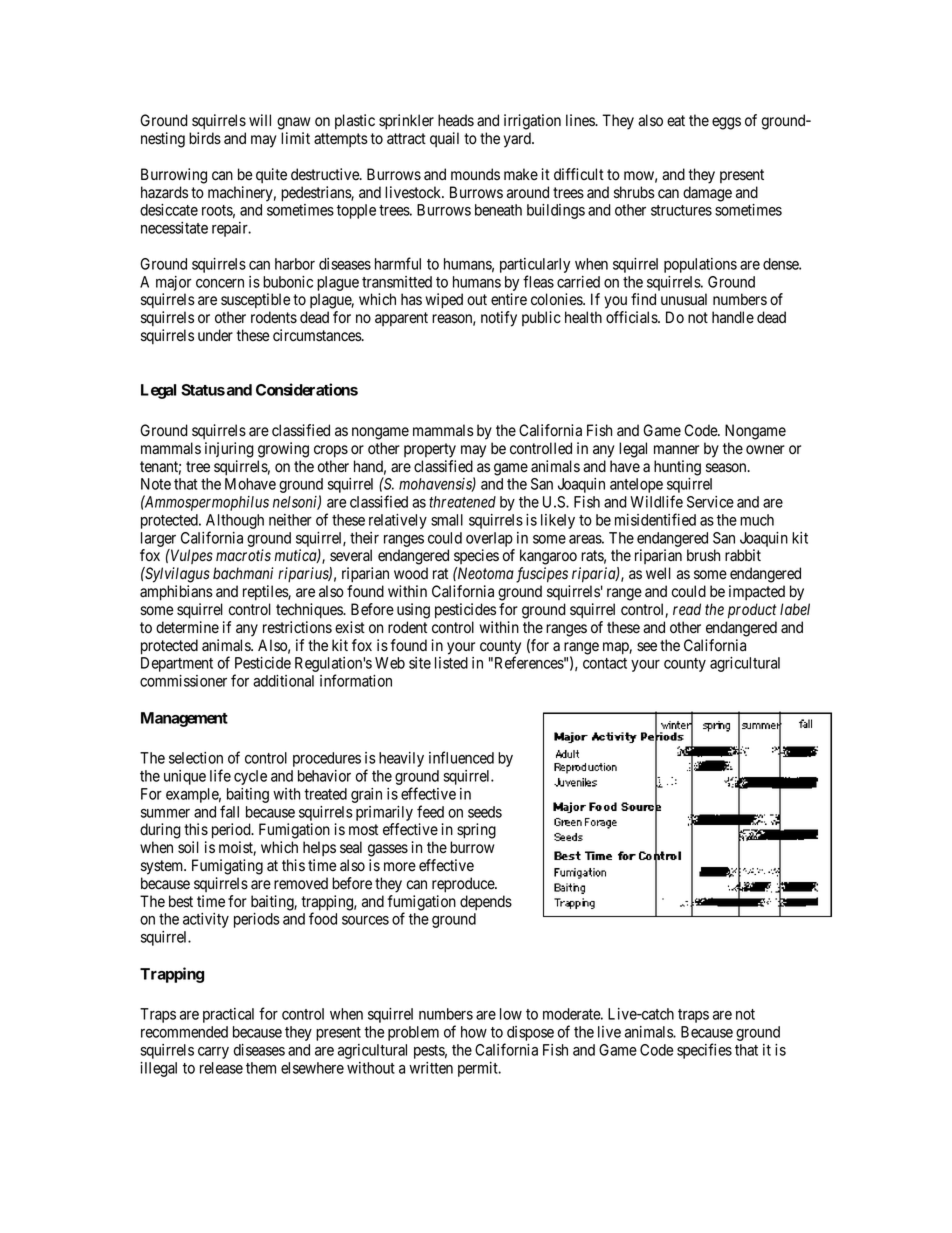 Image resolution: width=952 pixels, height=1233 pixels. I want to click on mounds, so click(475, 174).
